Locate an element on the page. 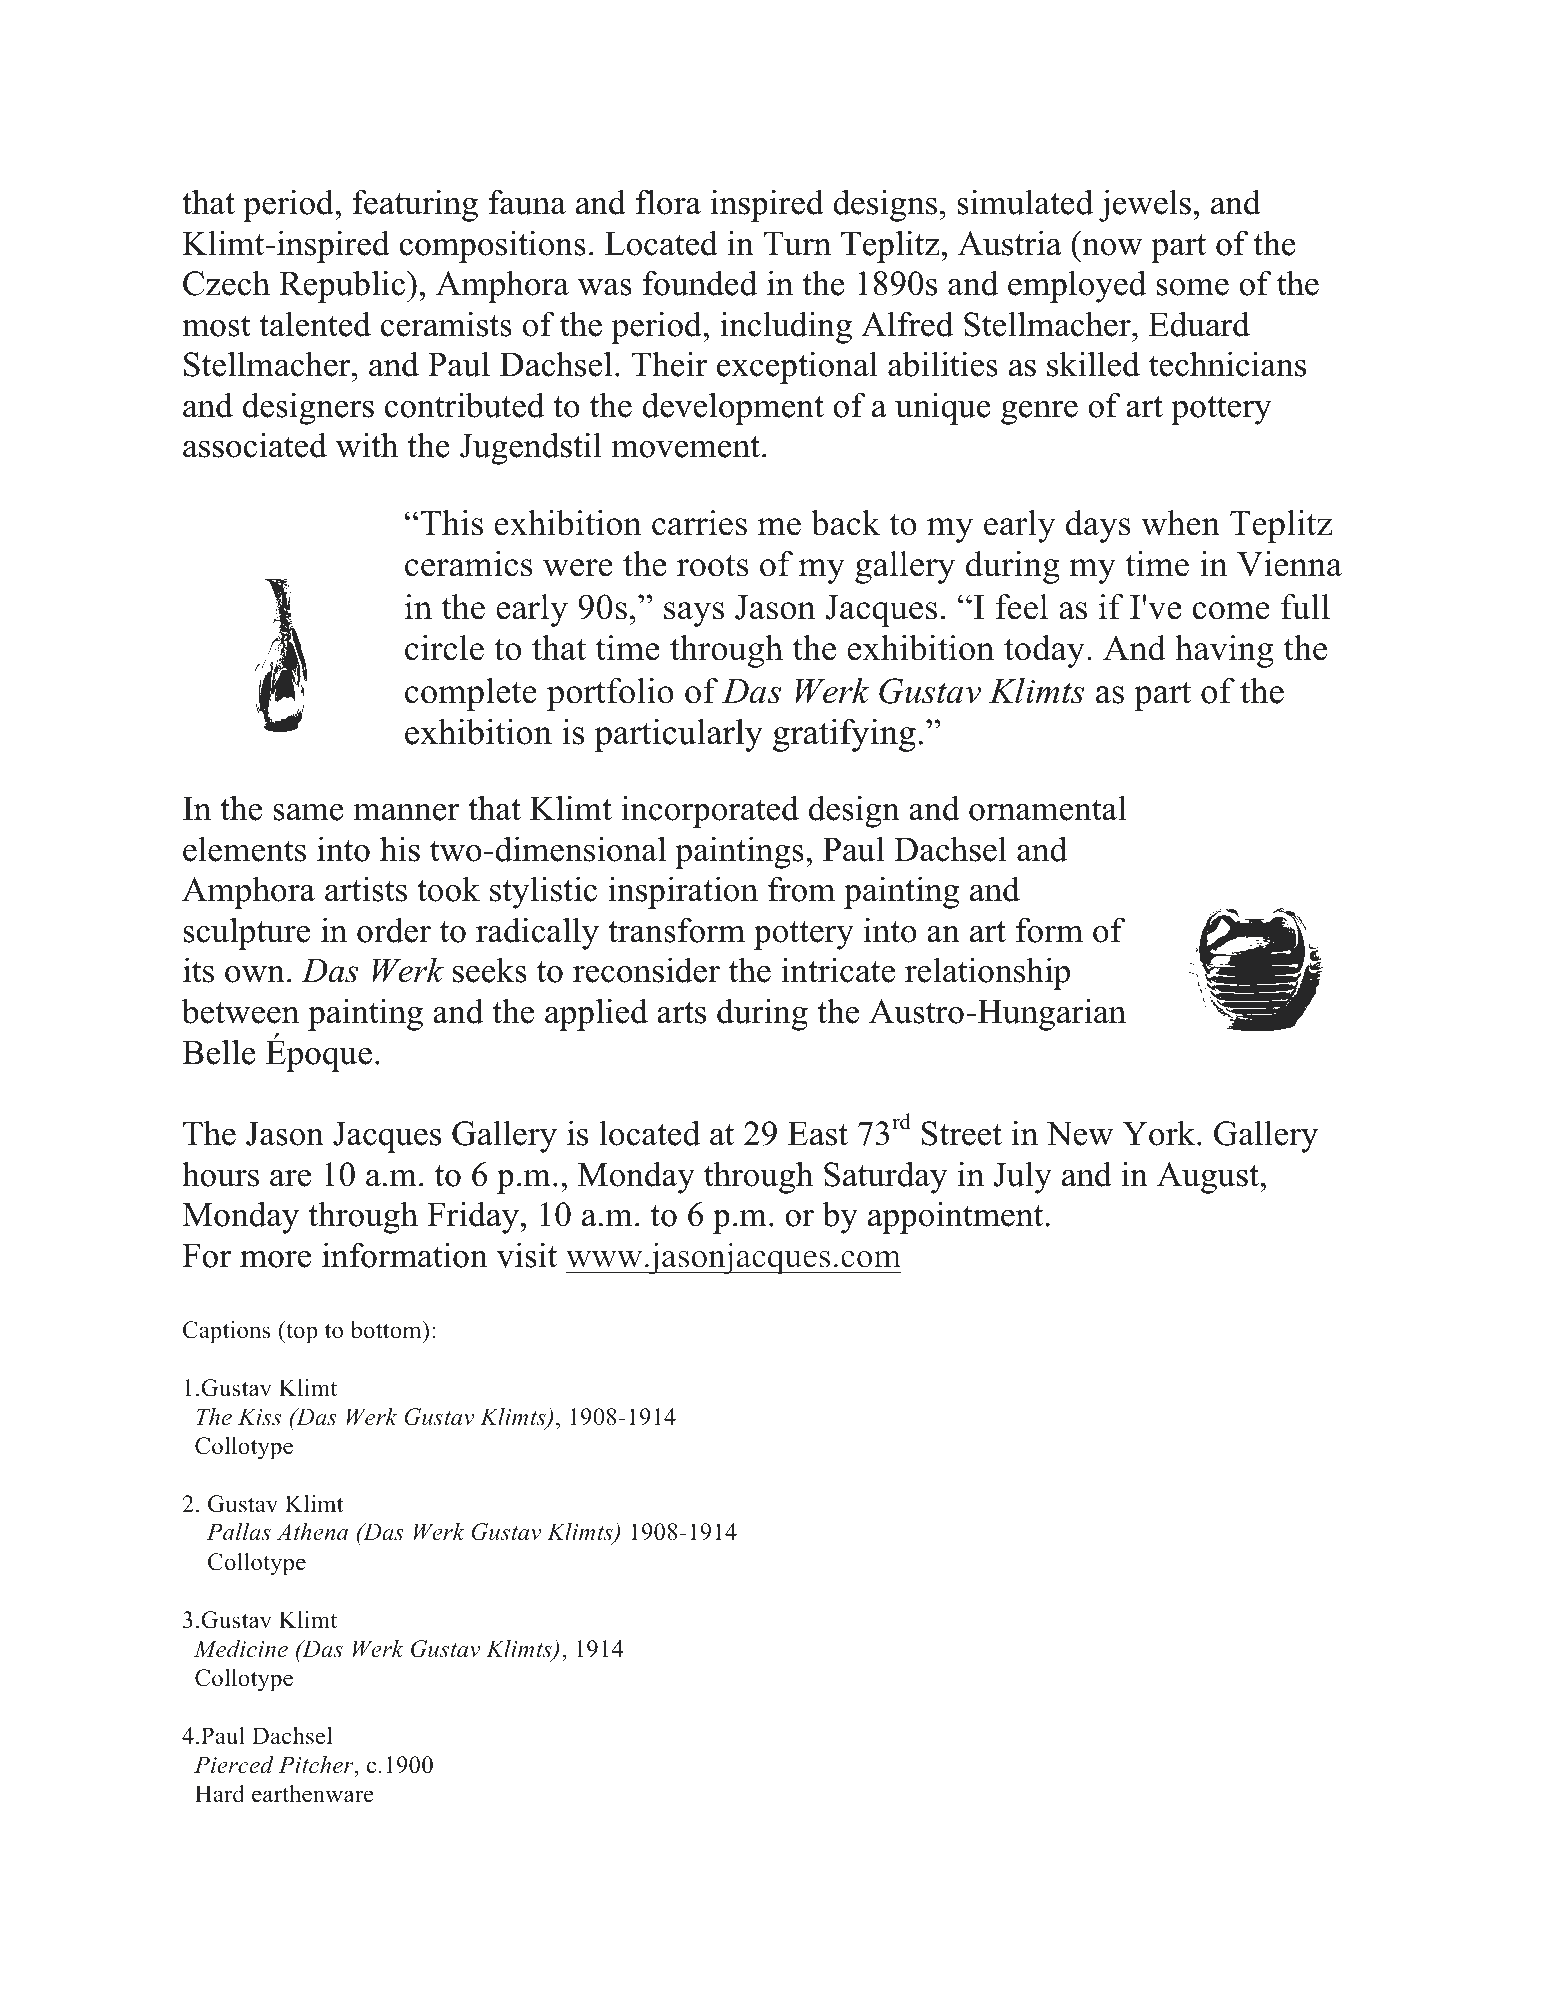 Image resolution: width=1542 pixels, height=1995 pixels. earthenware is located at coordinates (313, 1794).
